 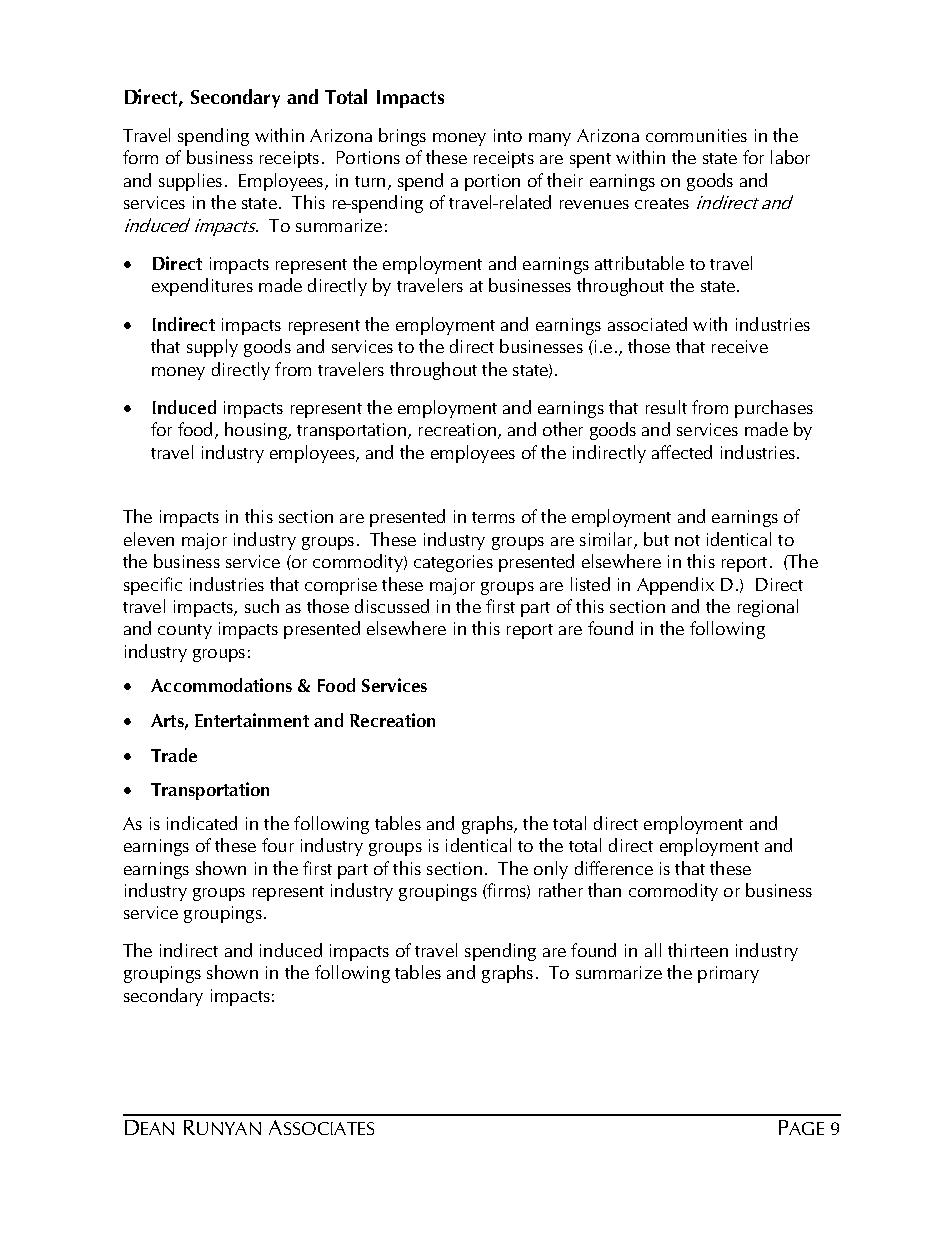 I want to click on result, so click(x=666, y=407).
